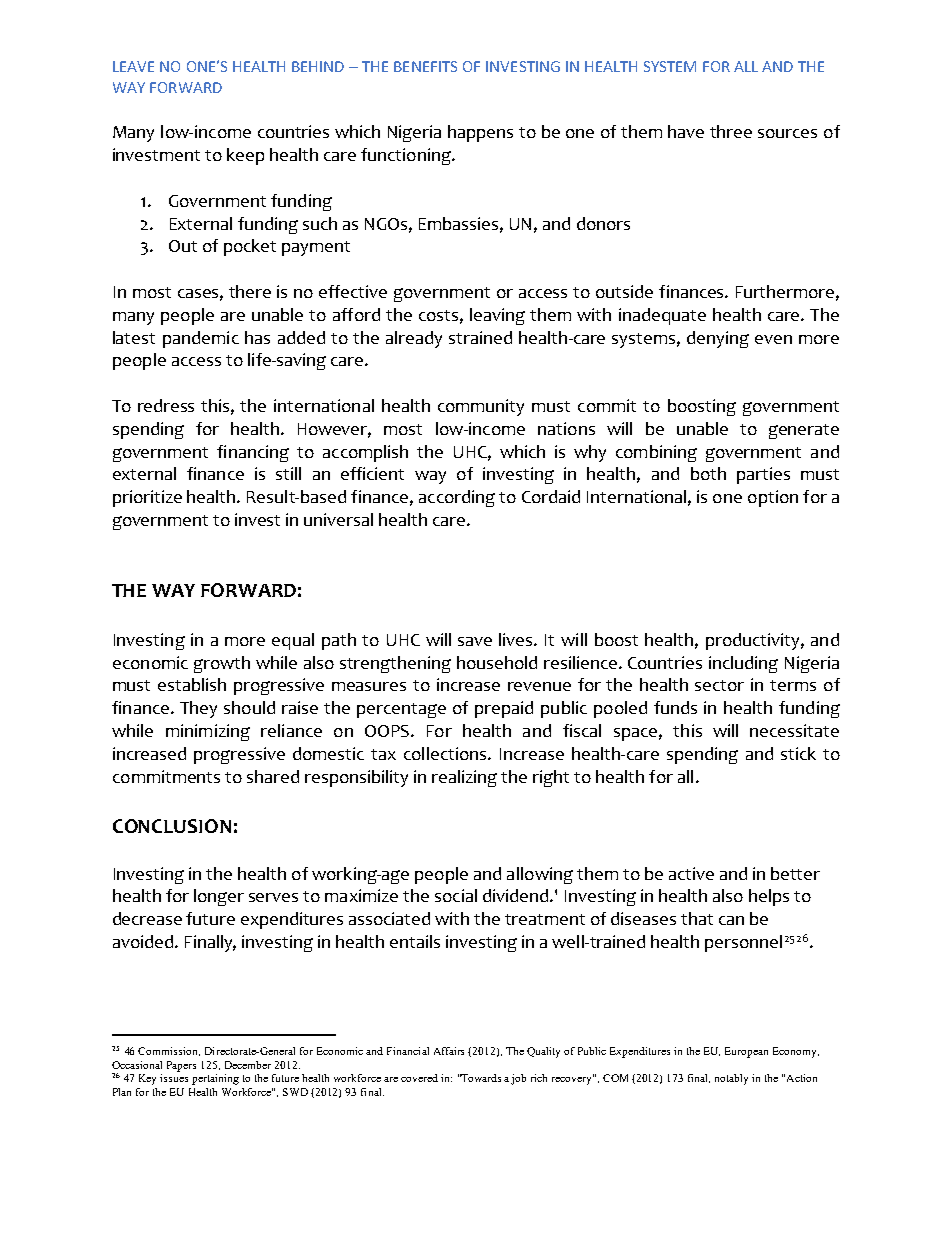 Image resolution: width=952 pixels, height=1233 pixels. What do you see at coordinates (731, 1079) in the screenshot?
I see `notably` at bounding box center [731, 1079].
